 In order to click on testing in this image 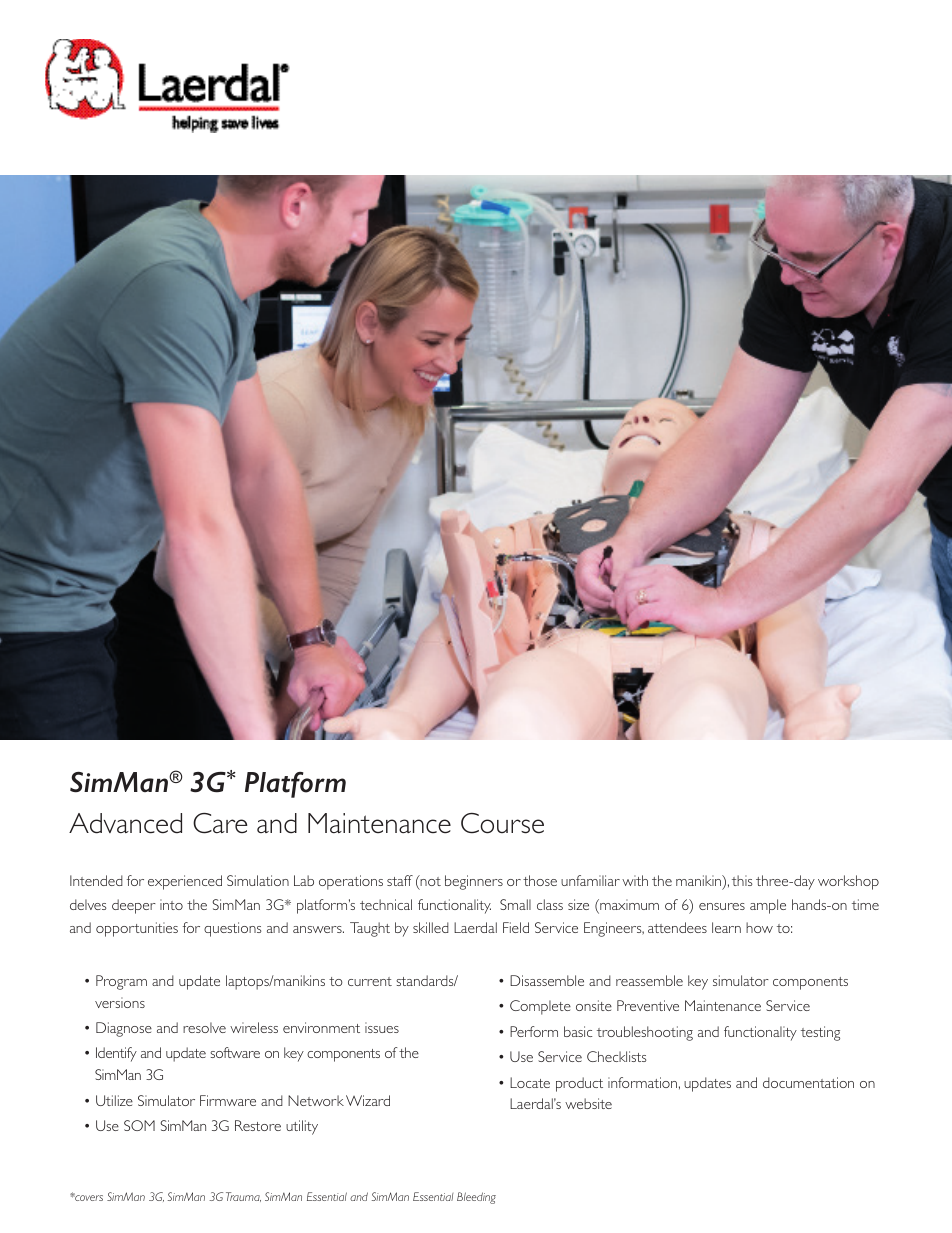, I will do `click(820, 1033)`.
